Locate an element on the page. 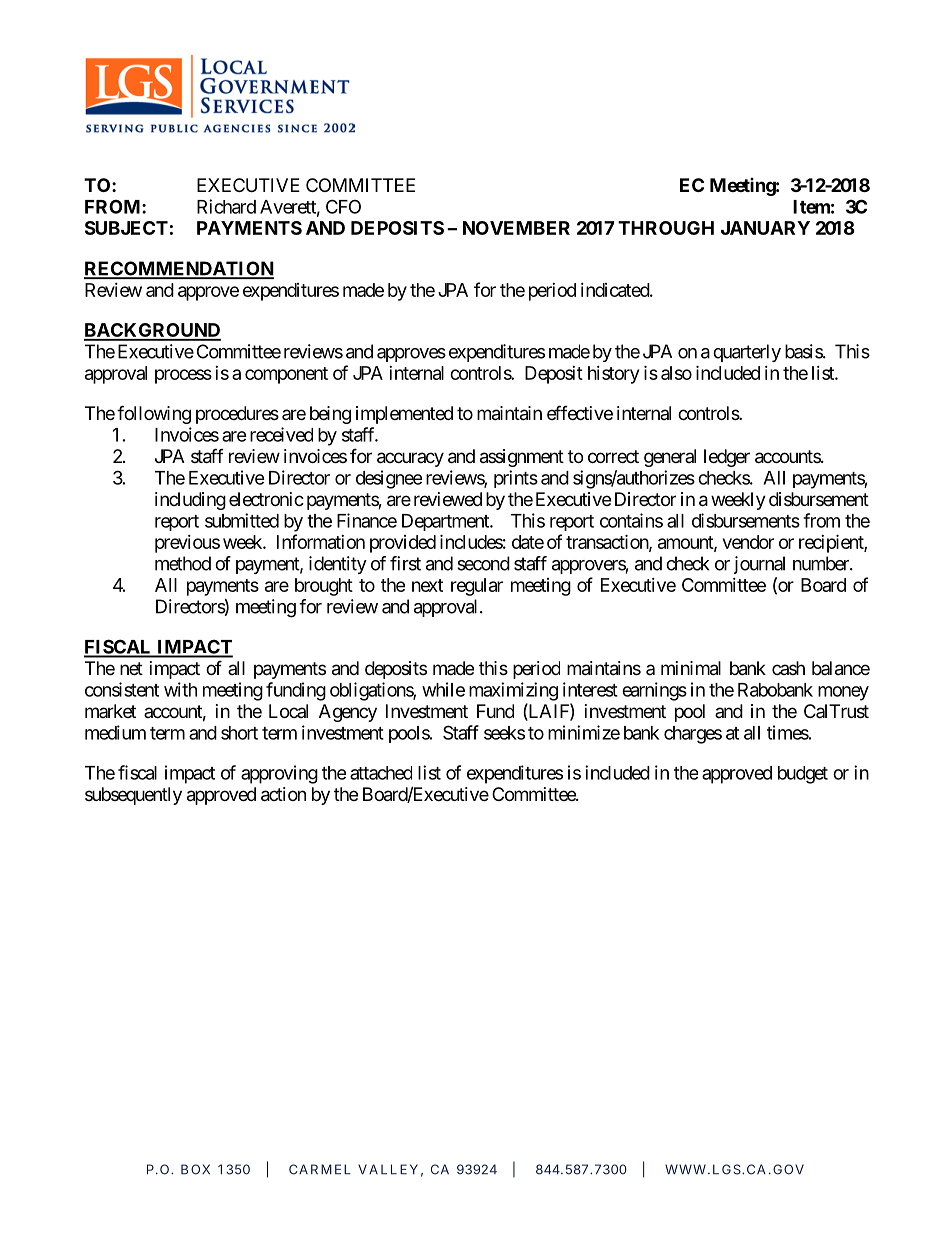 The image size is (952, 1233). ledger is located at coordinates (727, 458).
